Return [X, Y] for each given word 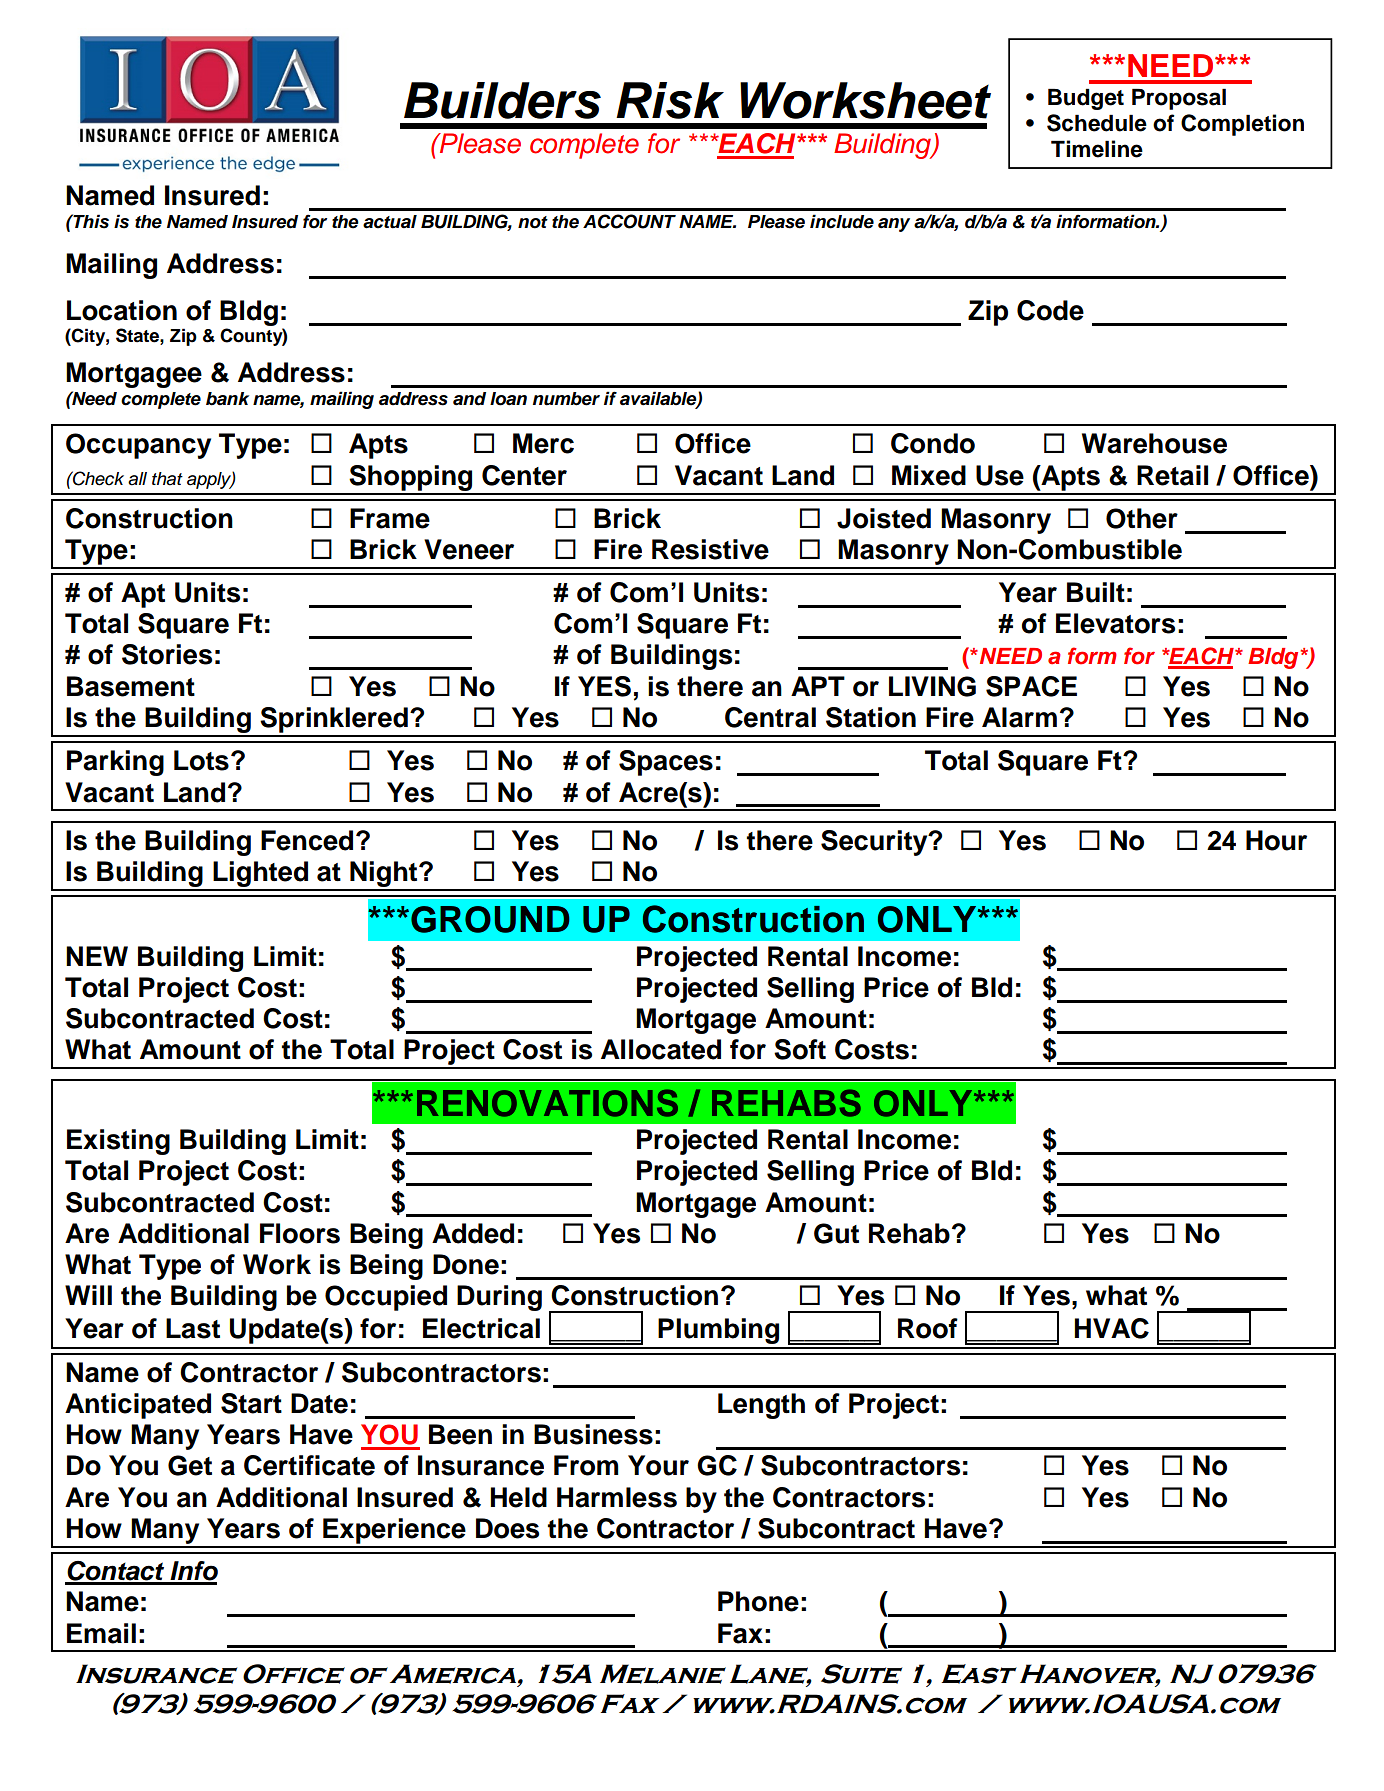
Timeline [1097, 149]
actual [390, 222]
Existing [118, 1142]
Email [101, 1633]
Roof [928, 1328]
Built [1096, 592]
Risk [670, 100]
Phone [758, 1601]
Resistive [710, 549]
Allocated [661, 1049]
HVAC [1111, 1328]
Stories [167, 654]
